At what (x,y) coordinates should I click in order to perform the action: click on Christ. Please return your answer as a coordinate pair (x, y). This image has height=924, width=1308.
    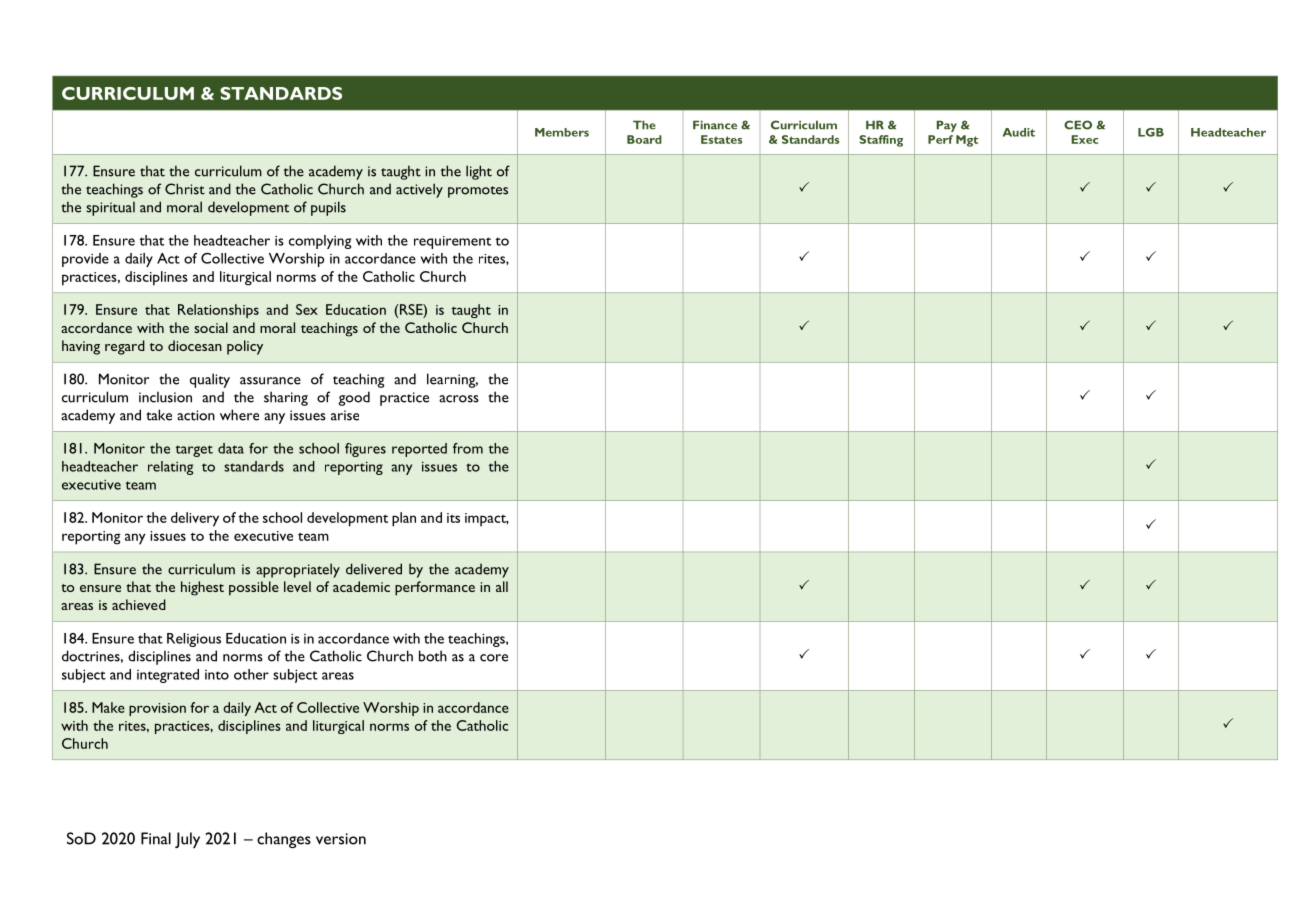
    Looking at the image, I should click on (185, 189).
